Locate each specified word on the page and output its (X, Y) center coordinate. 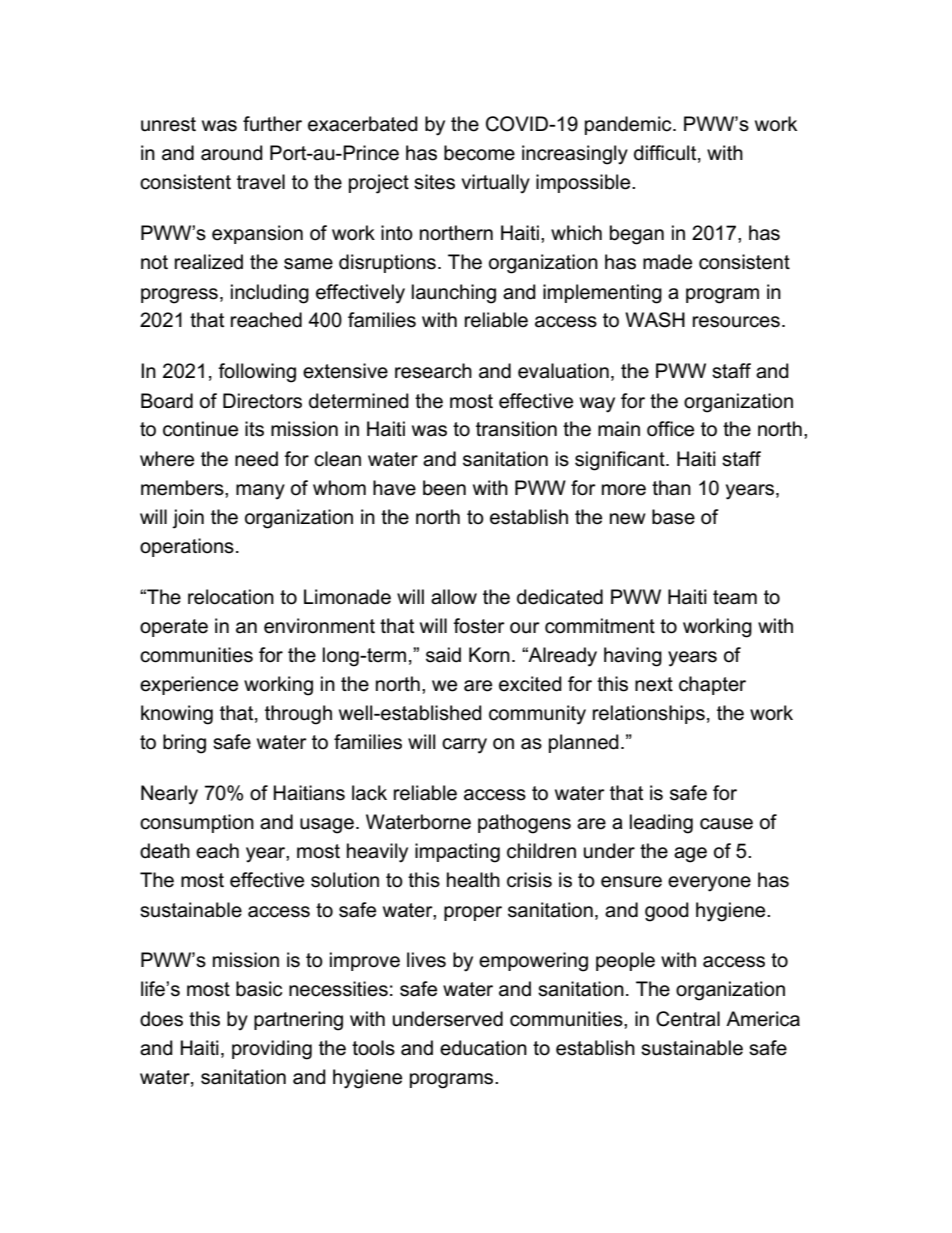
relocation (231, 597)
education (483, 1048)
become (479, 153)
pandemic (629, 125)
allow (454, 597)
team (735, 597)
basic (259, 989)
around (232, 153)
